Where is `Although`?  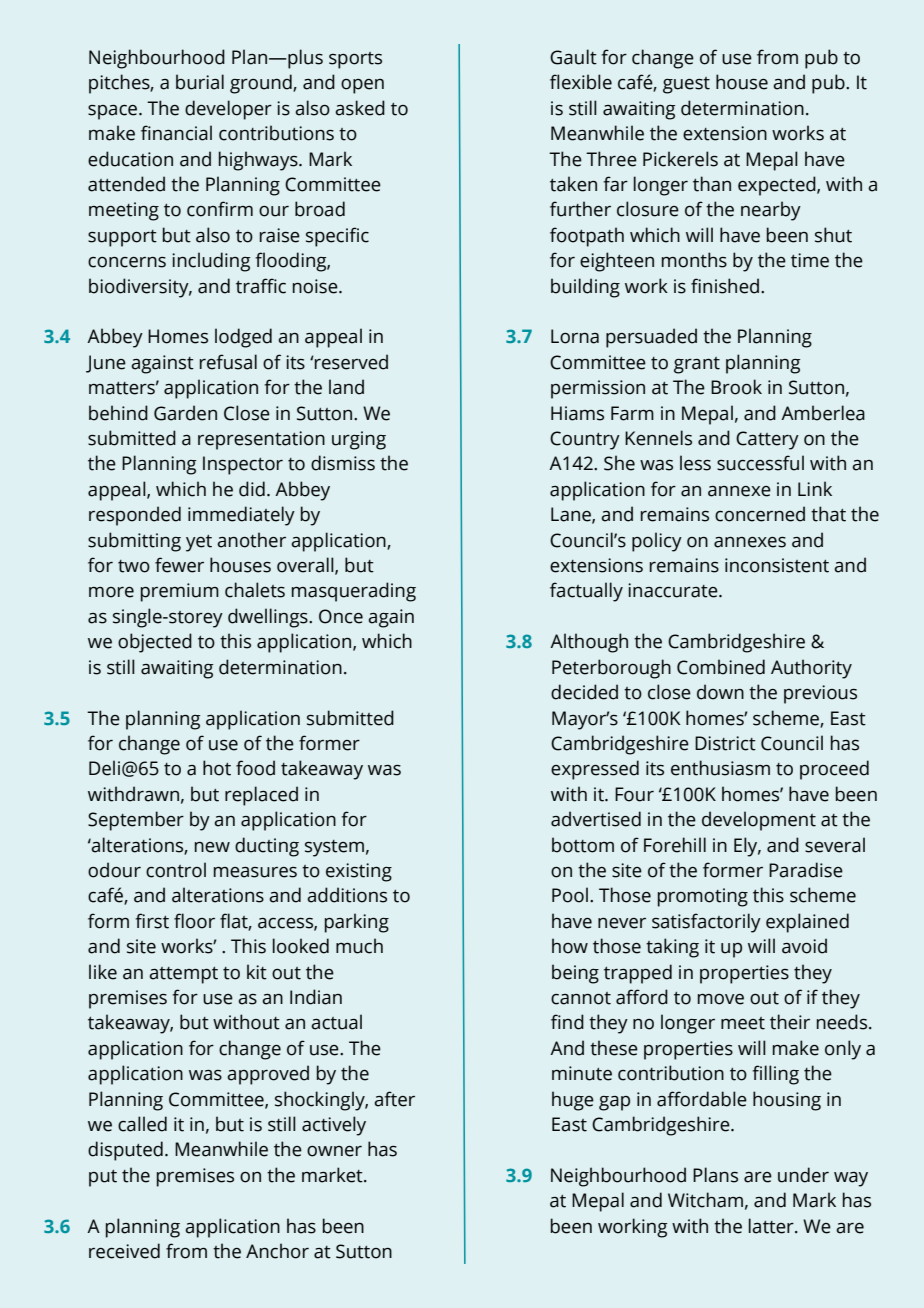 Although is located at coordinates (589, 643).
